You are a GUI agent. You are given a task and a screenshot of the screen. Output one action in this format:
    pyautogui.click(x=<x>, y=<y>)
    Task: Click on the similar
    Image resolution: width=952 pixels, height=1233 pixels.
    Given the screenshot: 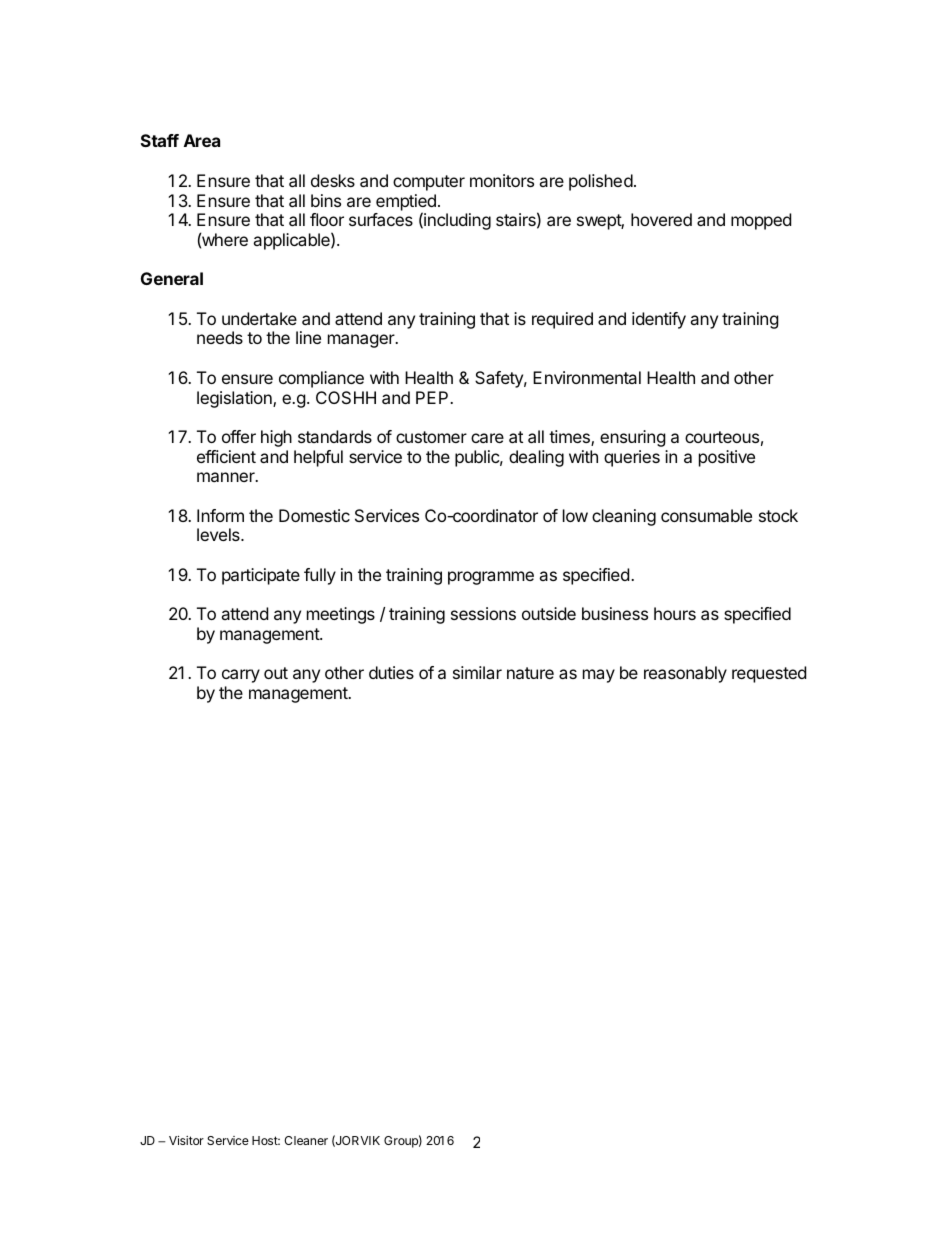 What is the action you would take?
    pyautogui.click(x=477, y=672)
